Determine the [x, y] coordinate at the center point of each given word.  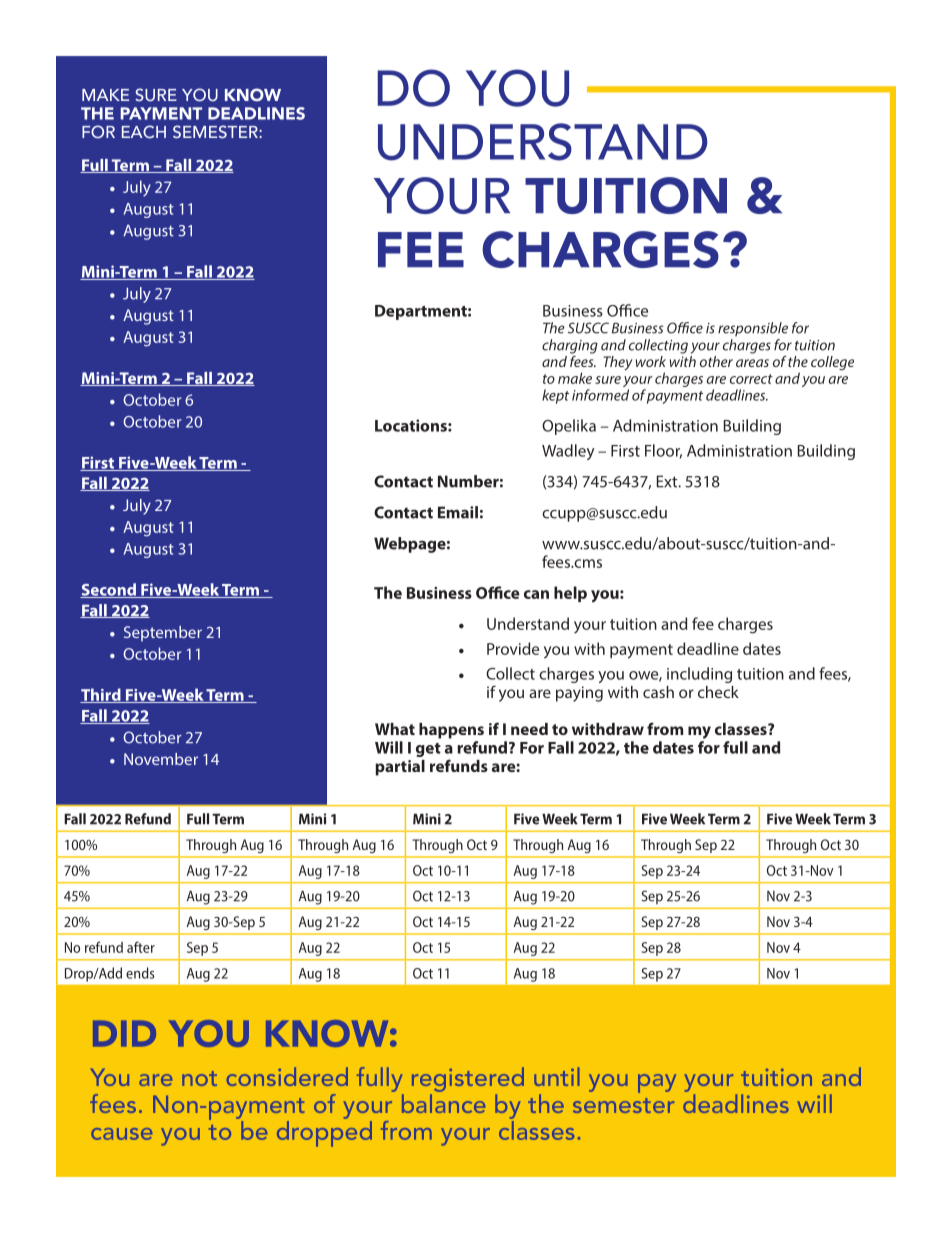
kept [555, 396]
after [141, 947]
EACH [144, 132]
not [199, 1078]
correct [751, 379]
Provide [513, 648]
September [163, 634]
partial [400, 768]
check [718, 692]
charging [570, 346]
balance [443, 1103]
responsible [753, 329]
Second [109, 590]
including [699, 675]
